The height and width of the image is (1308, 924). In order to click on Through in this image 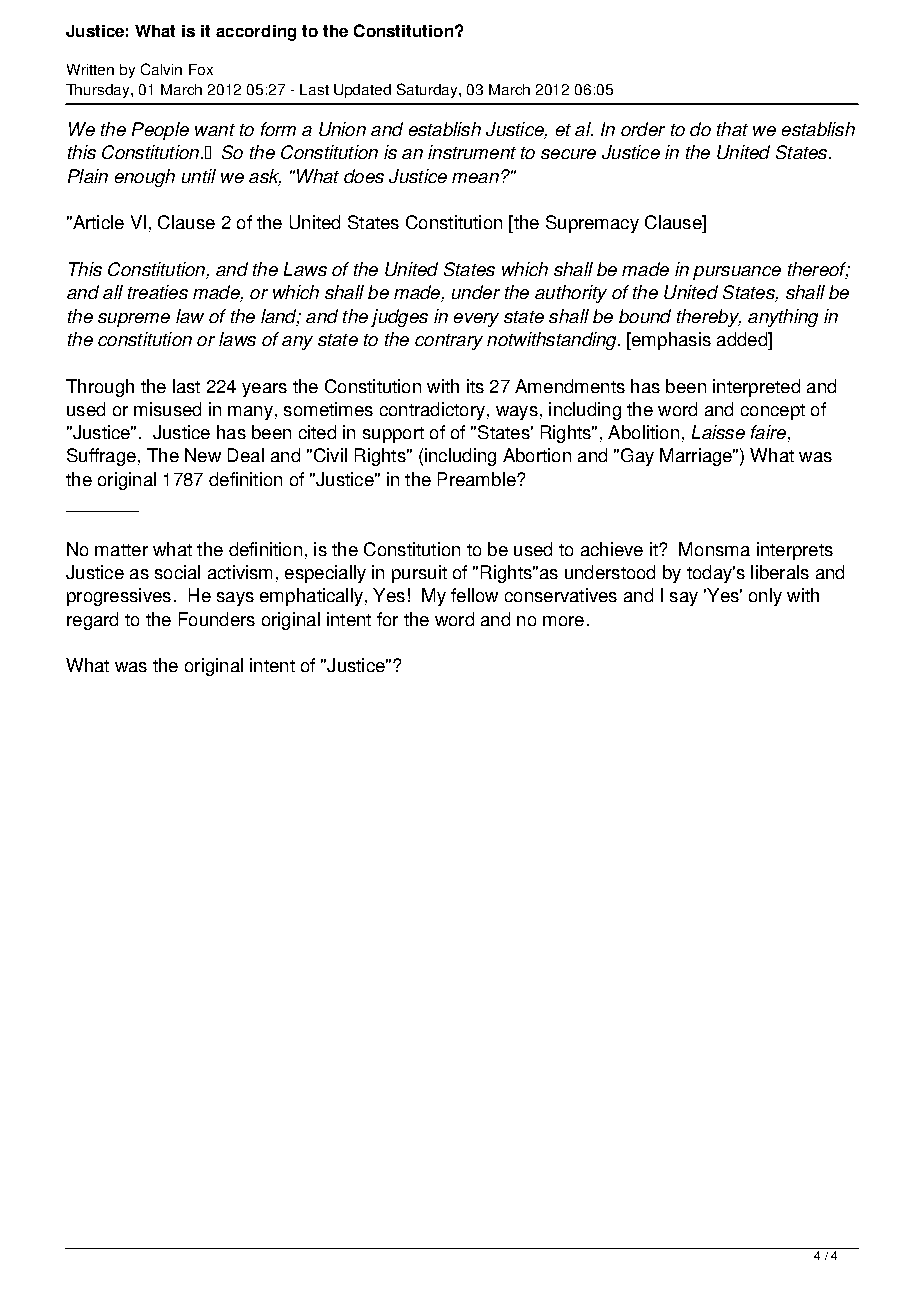, I will do `click(100, 388)`.
